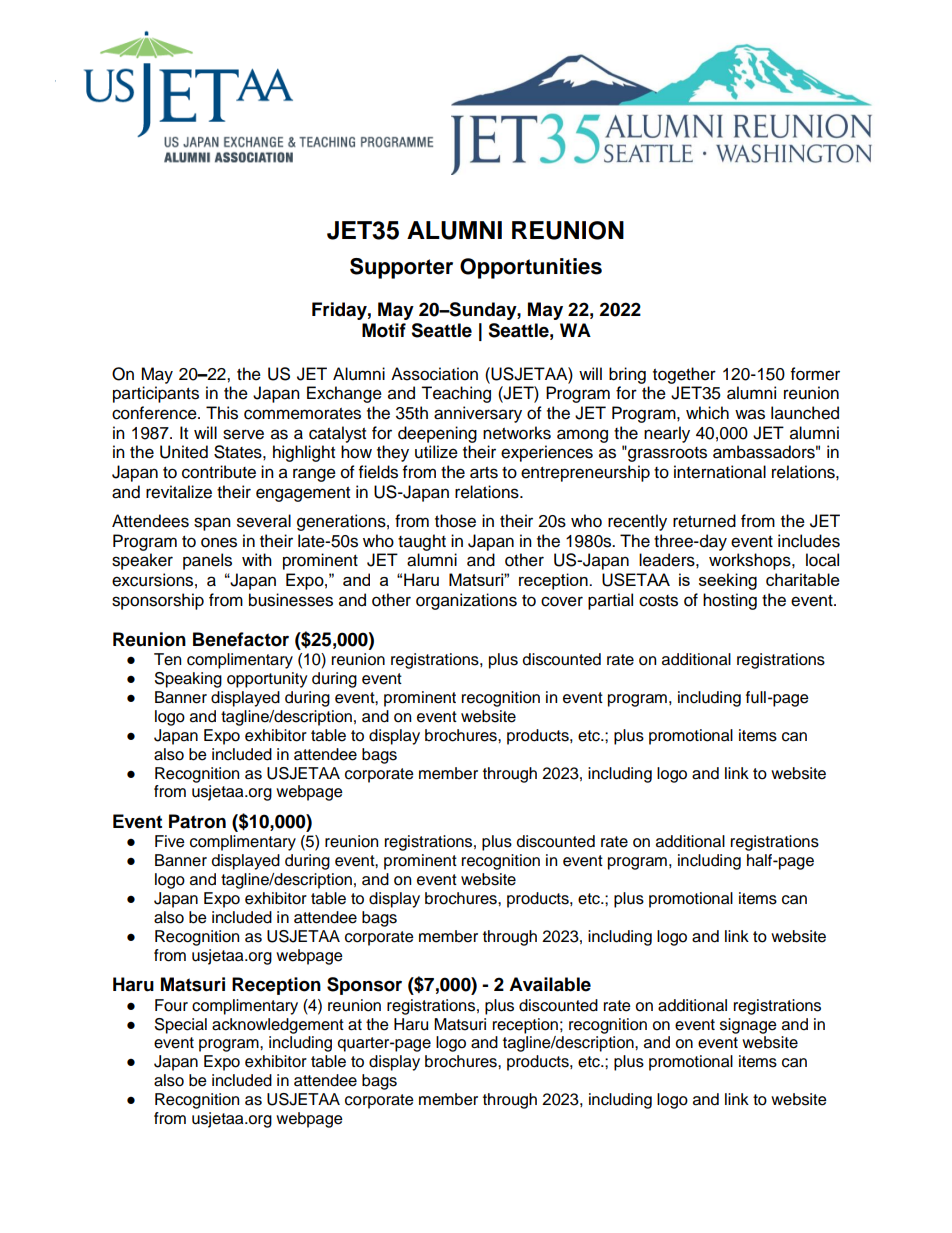 The width and height of the screenshot is (952, 1233). Describe the element at coordinates (684, 375) in the screenshot. I see `together` at that location.
